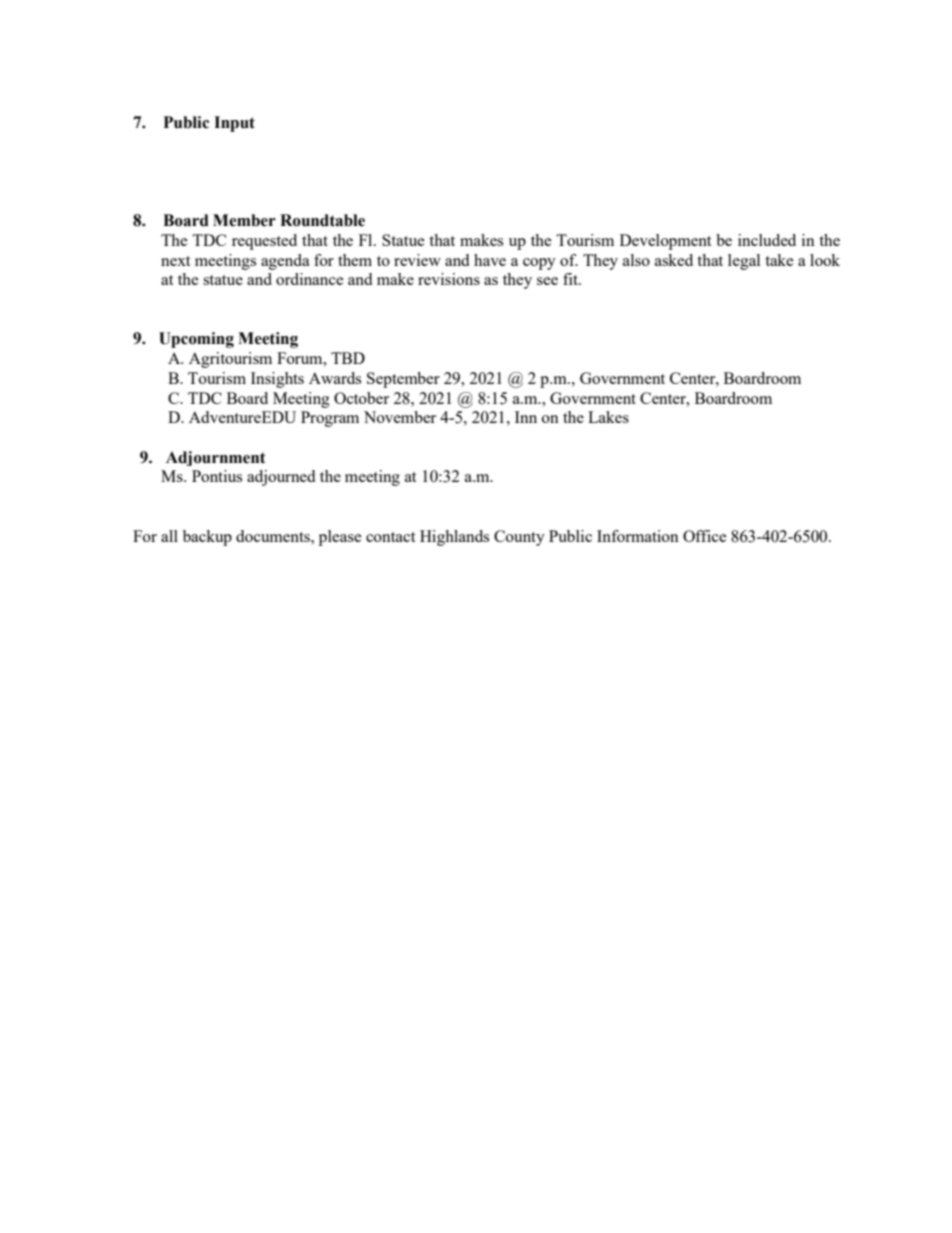  What do you see at coordinates (234, 124) in the image?
I see `Input` at bounding box center [234, 124].
